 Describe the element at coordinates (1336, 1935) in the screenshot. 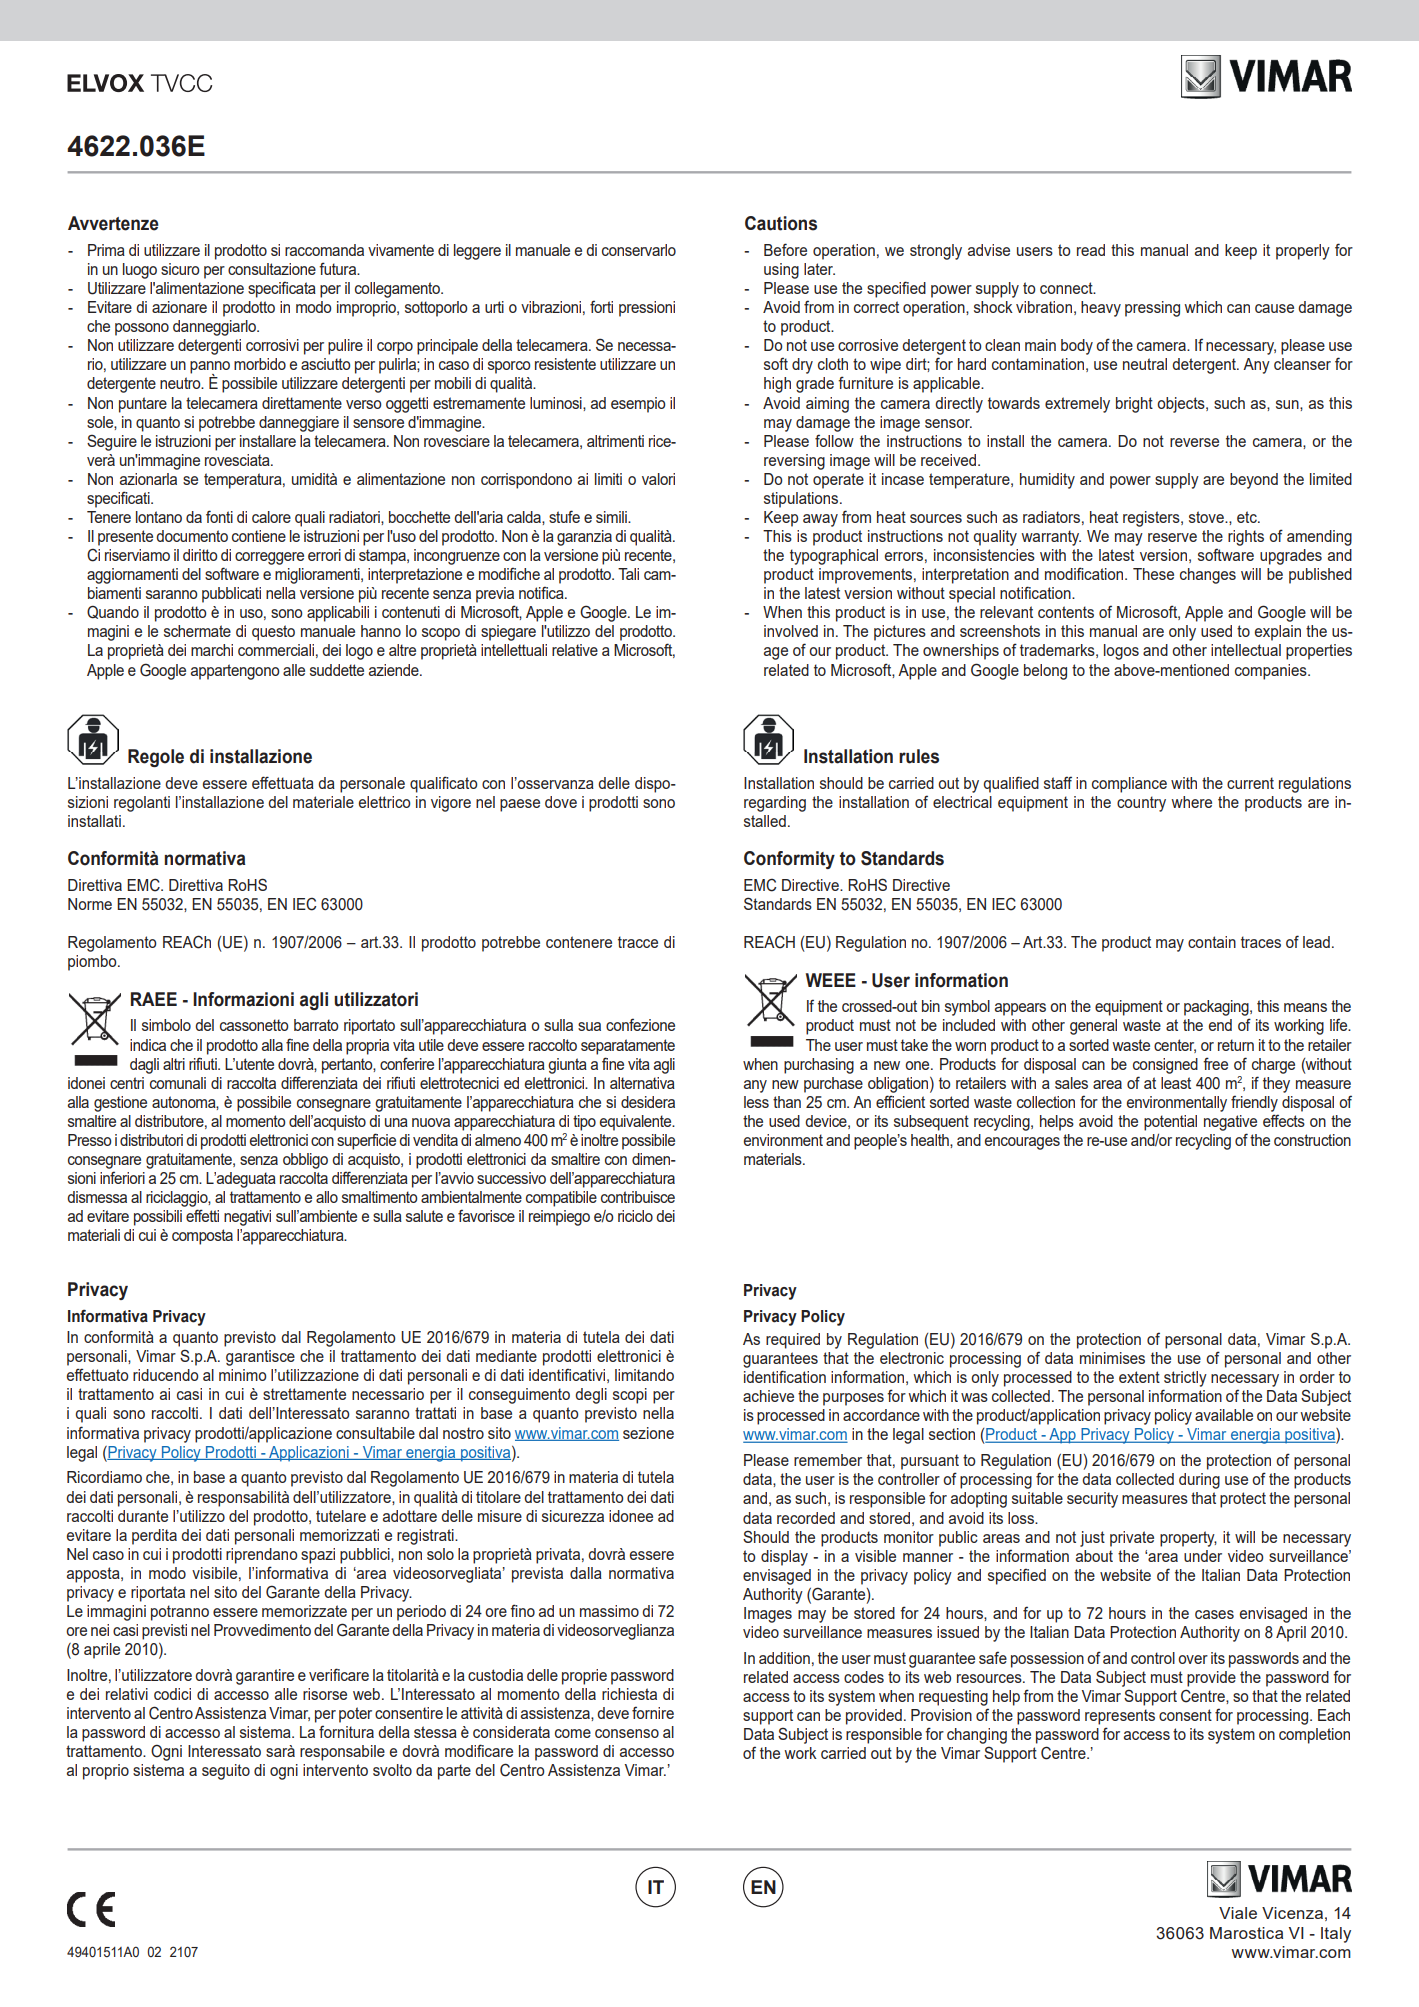

I see `Italy` at that location.
